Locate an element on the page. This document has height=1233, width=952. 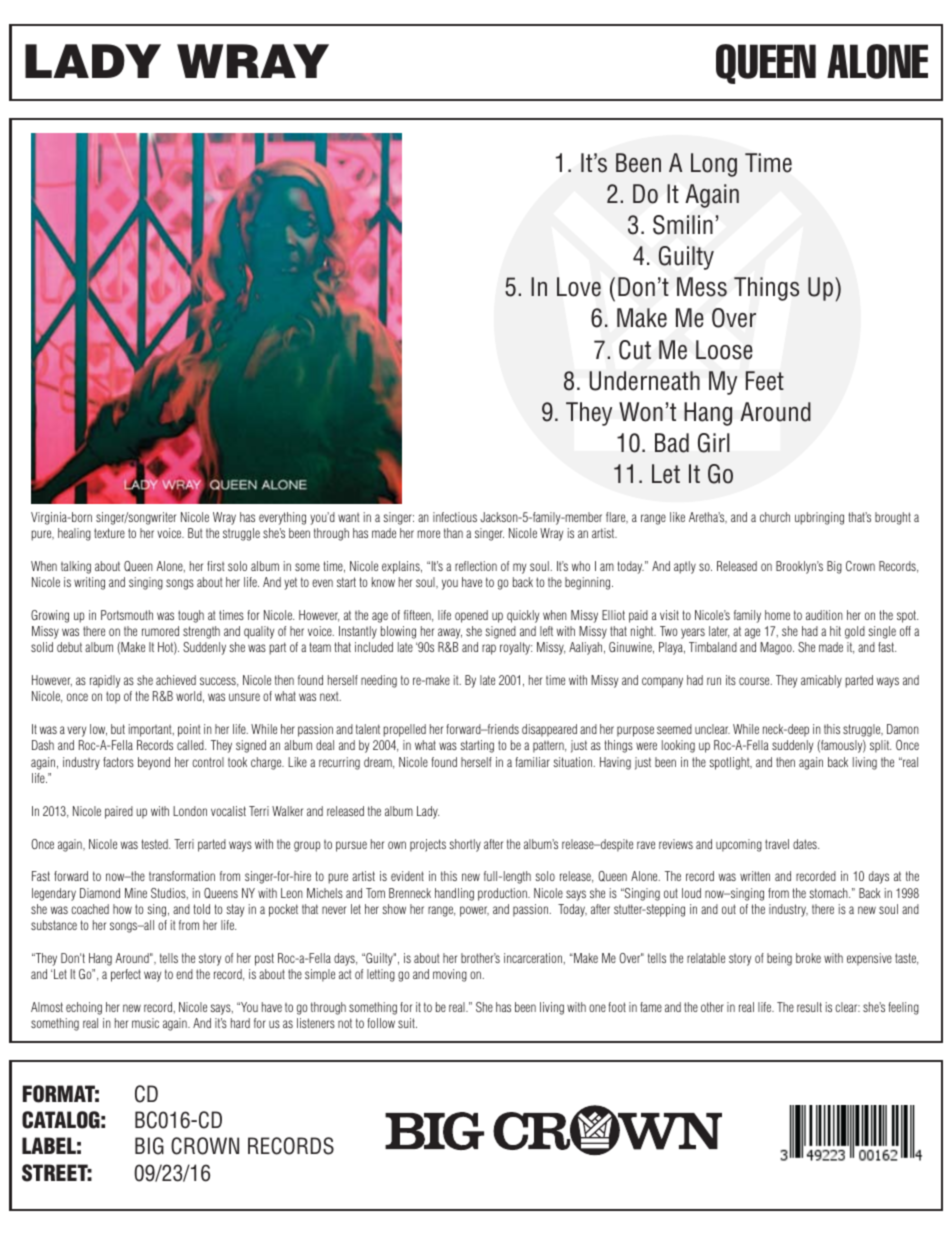
point is located at coordinates (189, 730).
